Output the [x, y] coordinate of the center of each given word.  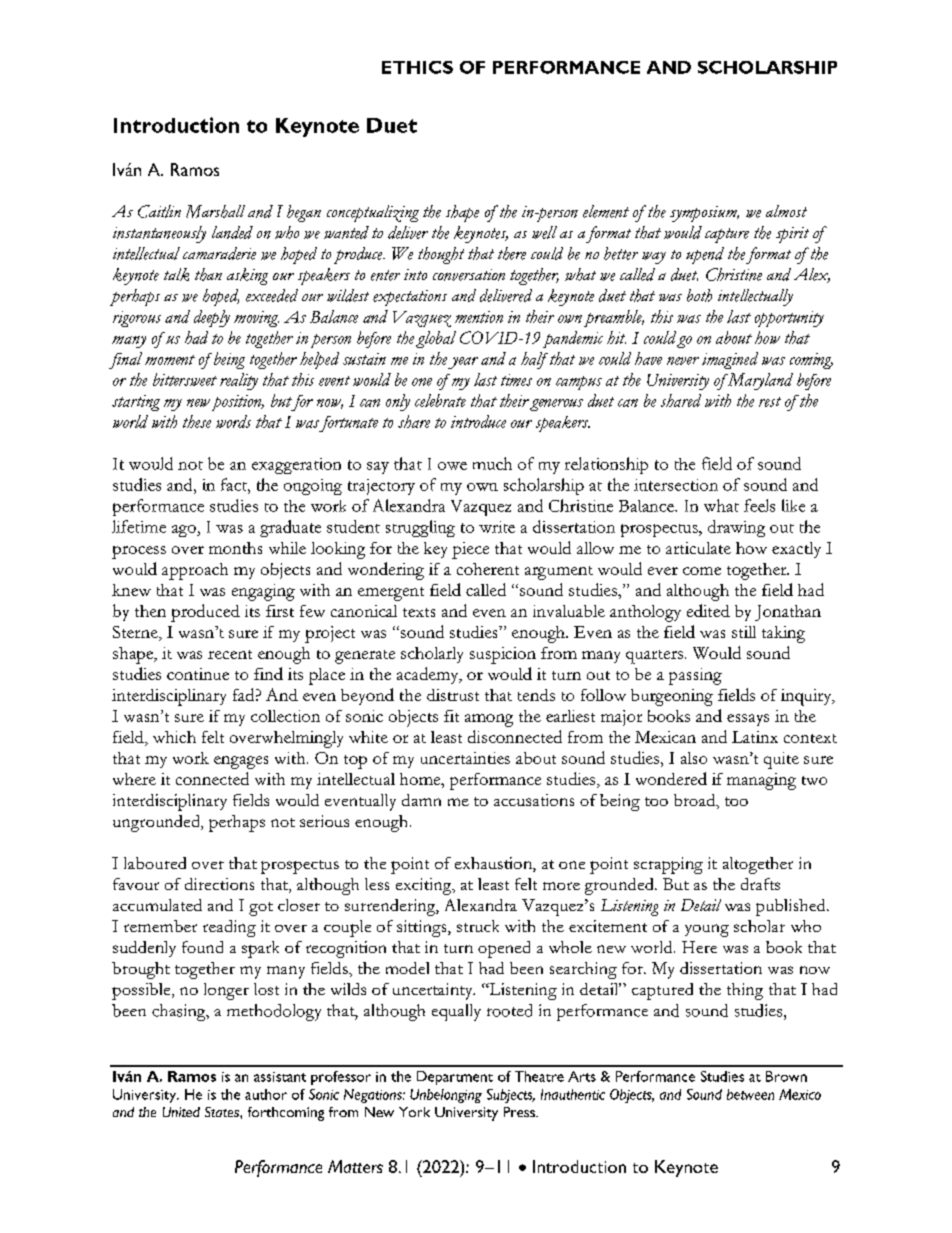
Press [520, 1112]
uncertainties [465, 758]
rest [770, 402]
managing [761, 781]
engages [241, 762]
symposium [704, 214]
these [197, 421]
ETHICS [417, 67]
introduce [478, 421]
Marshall [215, 211]
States [223, 1112]
